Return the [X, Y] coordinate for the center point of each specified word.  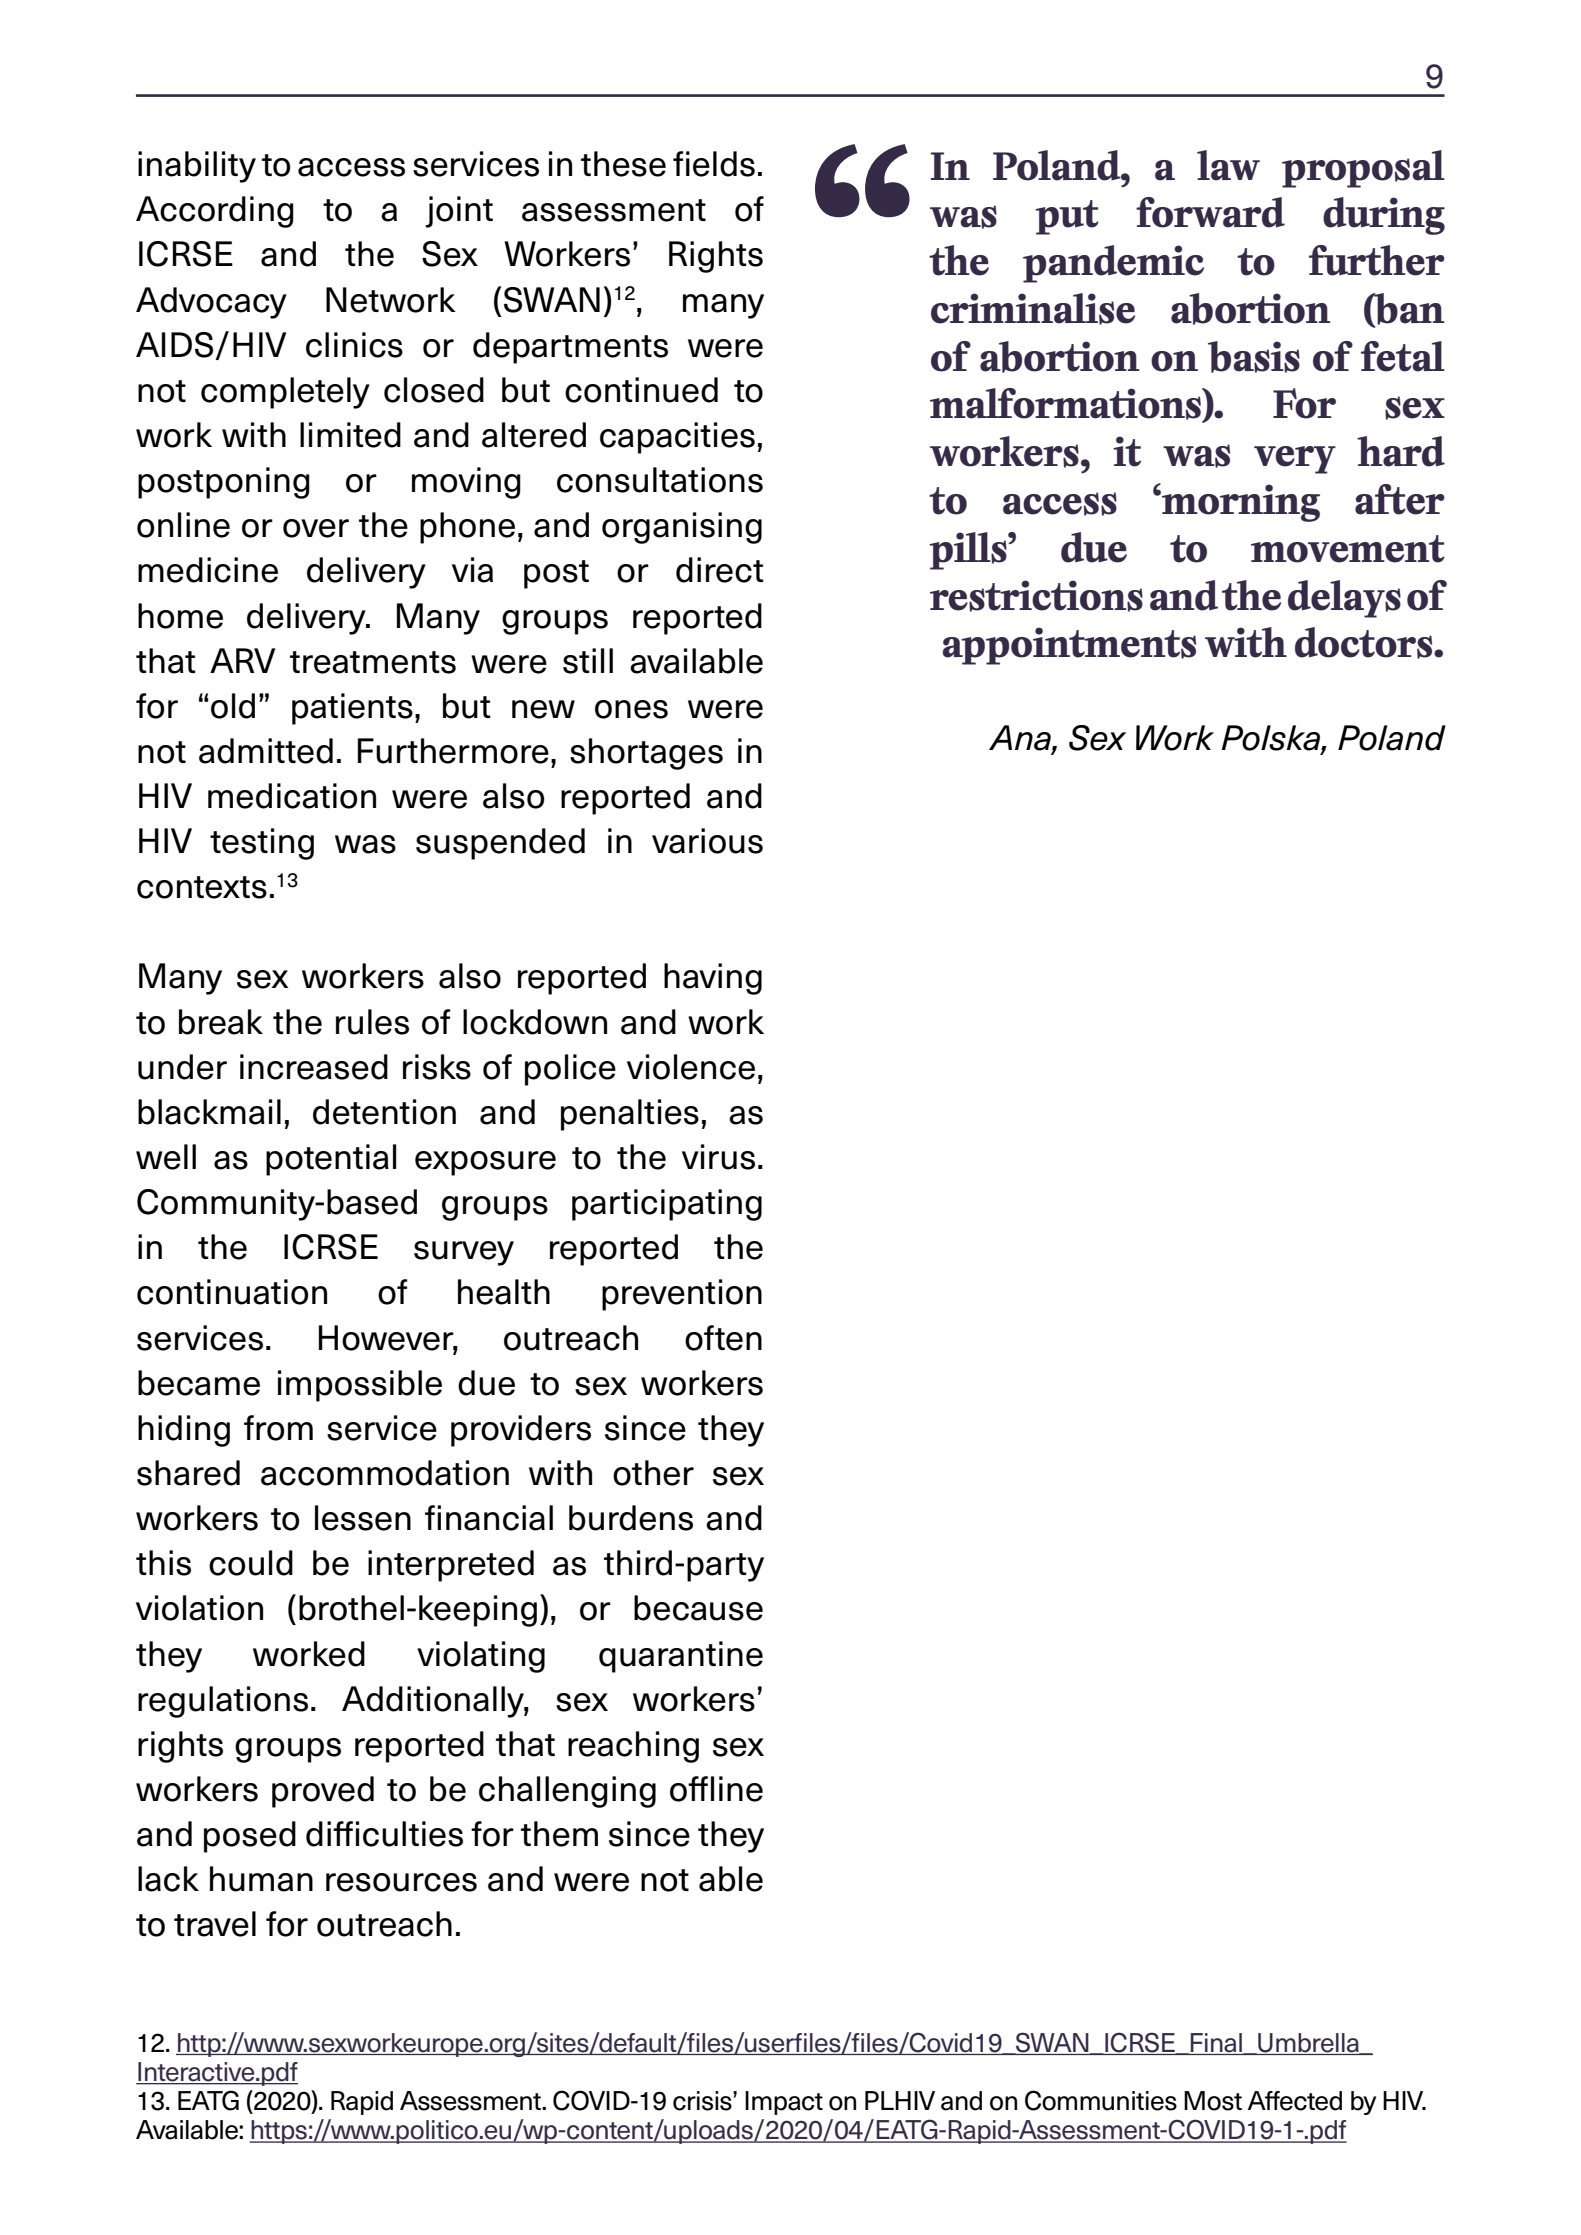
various [707, 841]
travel [215, 1924]
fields [714, 164]
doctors [1365, 643]
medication [292, 796]
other [653, 1473]
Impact [784, 2103]
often [723, 1338]
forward [1210, 212]
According [215, 212]
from [278, 1428]
